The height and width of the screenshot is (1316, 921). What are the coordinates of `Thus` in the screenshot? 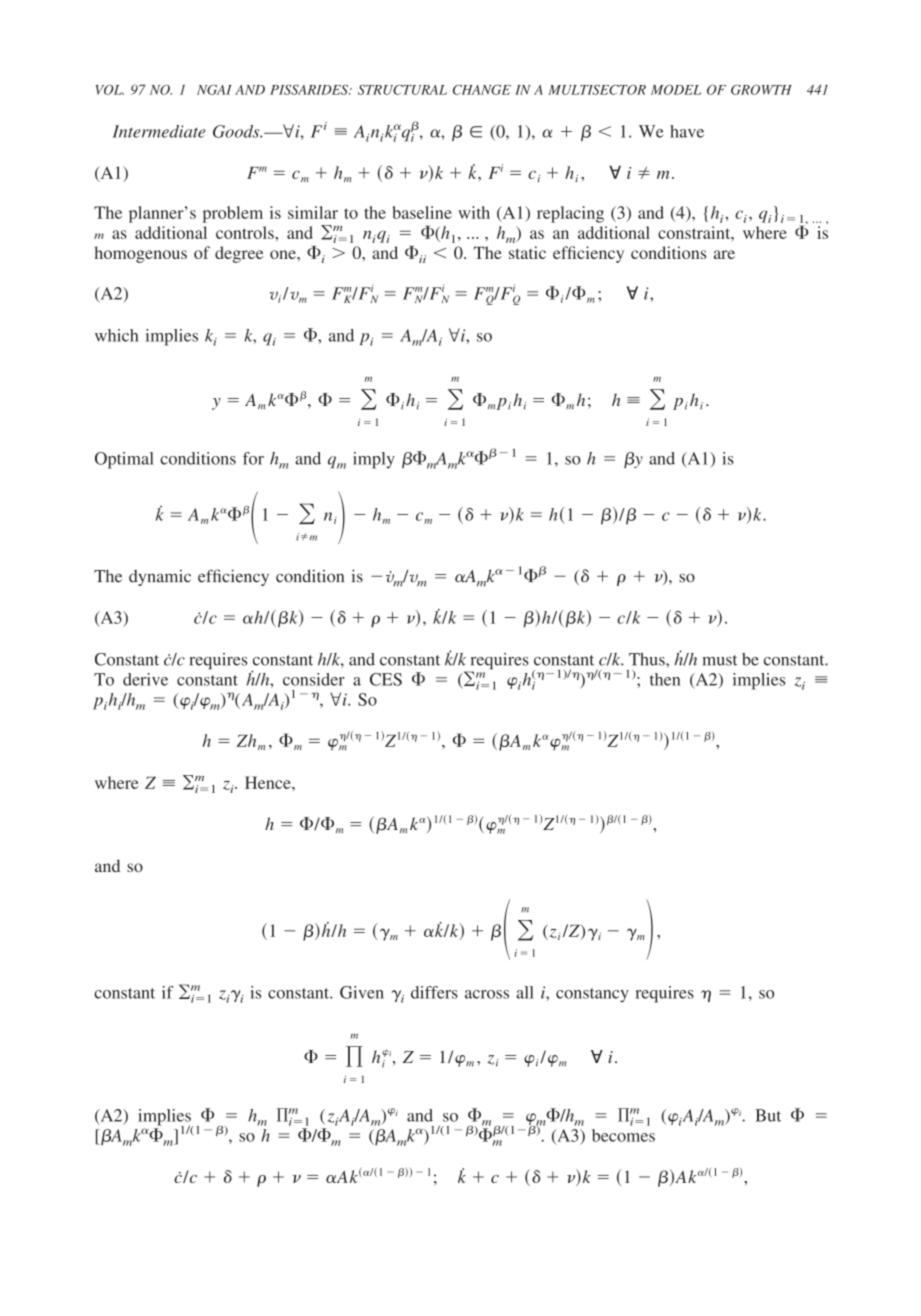 It's located at (648, 659).
